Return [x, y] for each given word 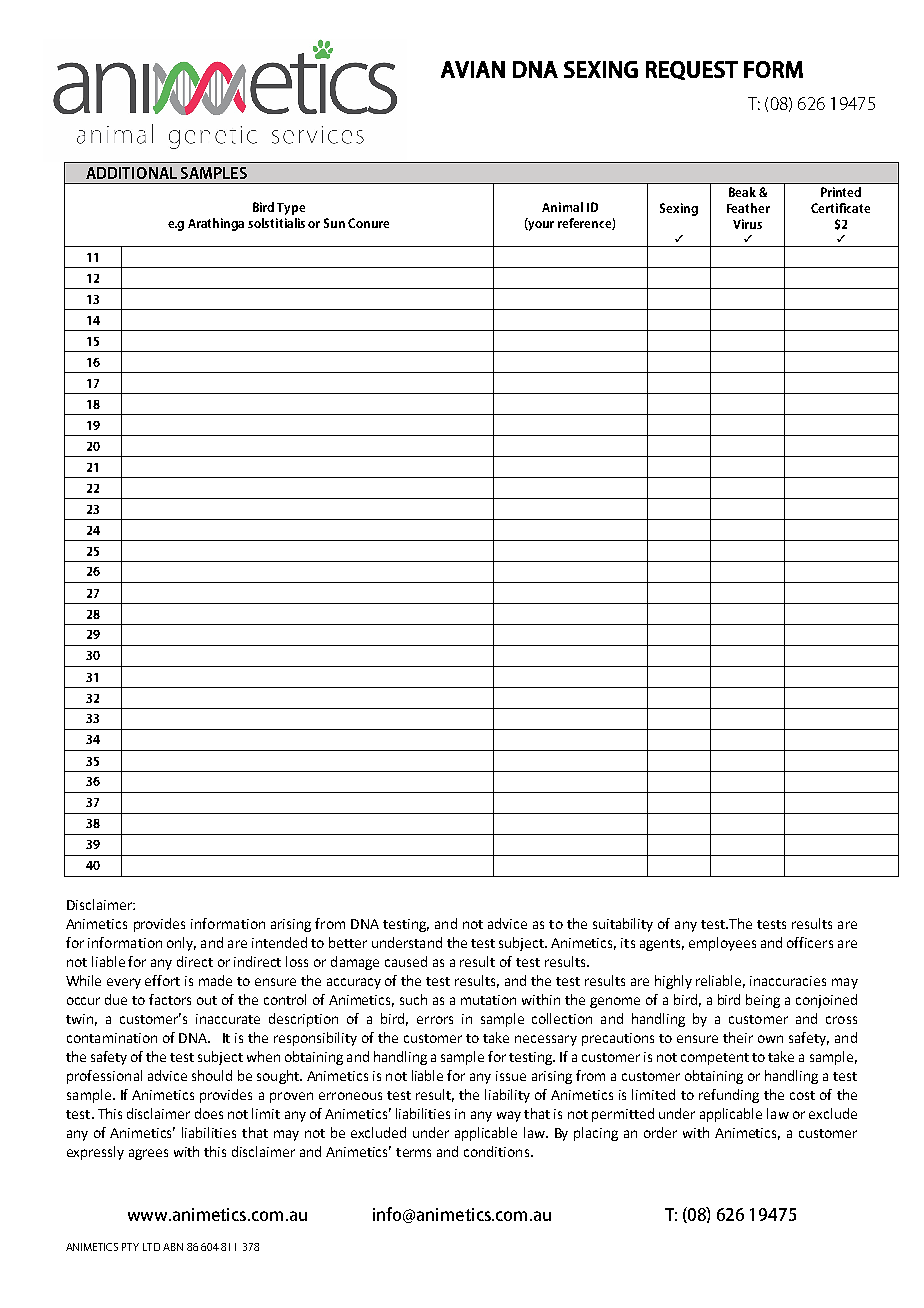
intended [279, 942]
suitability [623, 925]
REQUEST [692, 70]
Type [291, 209]
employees [722, 944]
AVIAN [473, 69]
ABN [173, 1247]
